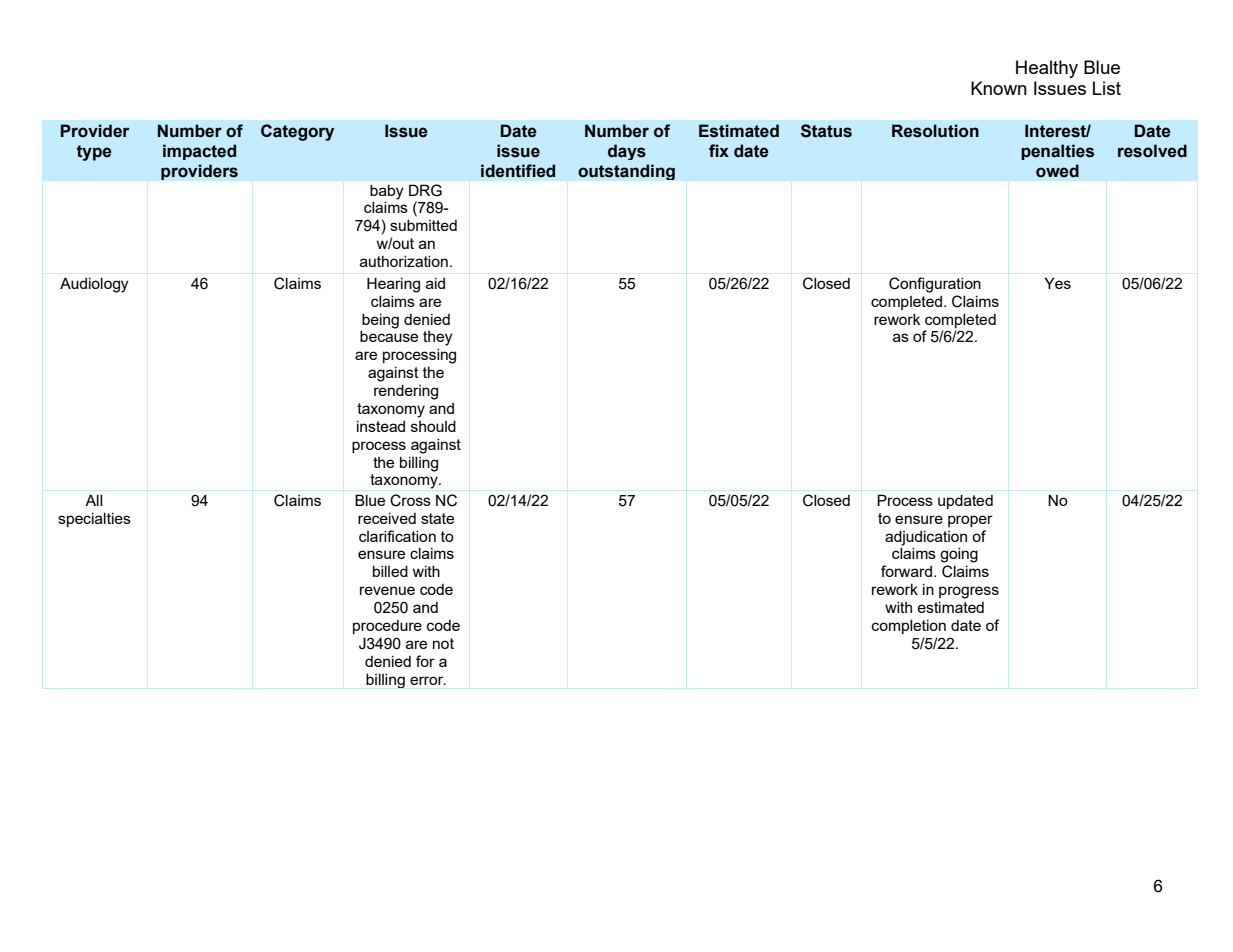  What do you see at coordinates (1057, 283) in the screenshot?
I see `Yes` at bounding box center [1057, 283].
